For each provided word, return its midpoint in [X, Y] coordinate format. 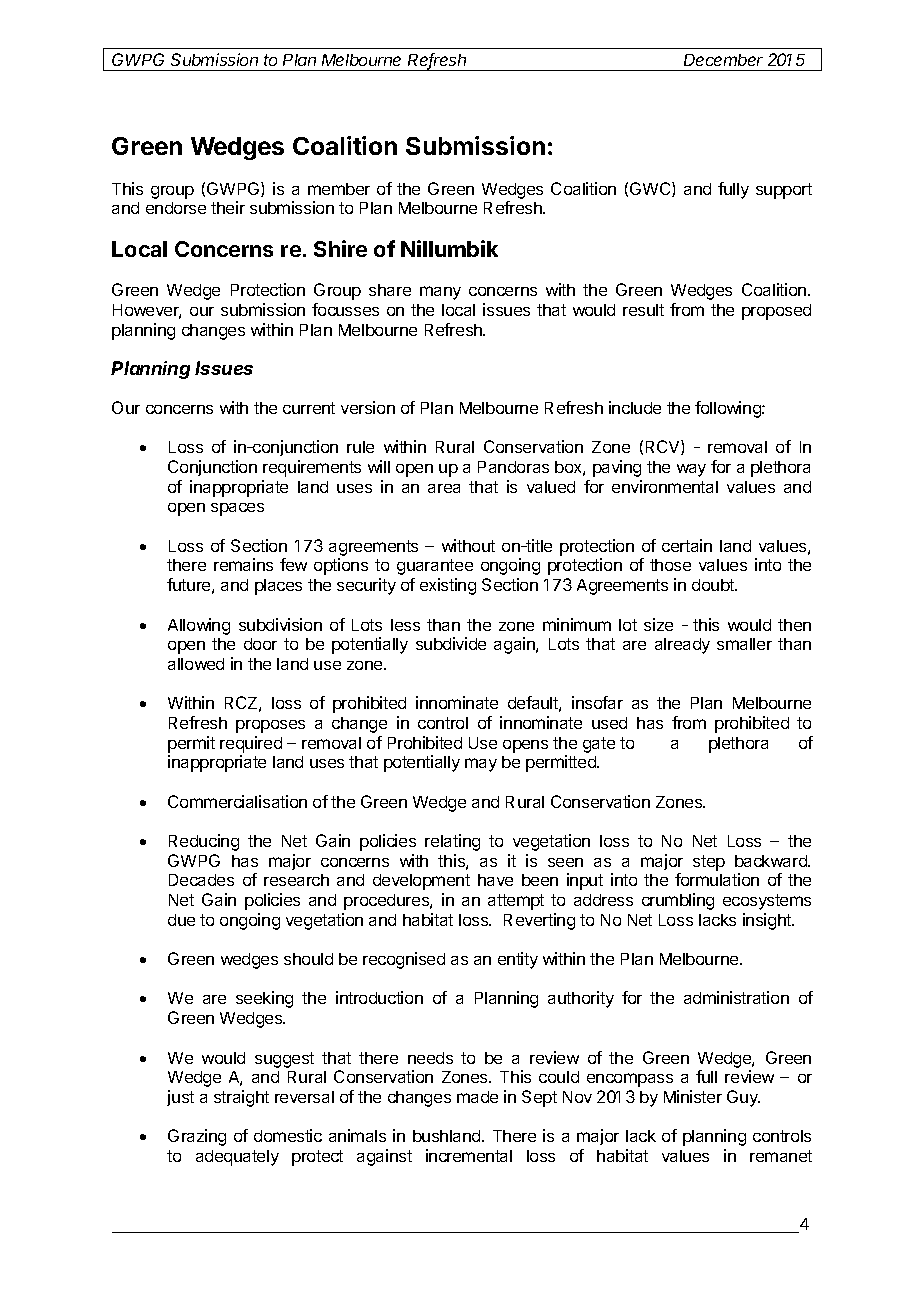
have [495, 880]
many [440, 293]
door [260, 644]
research [296, 880]
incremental [469, 1155]
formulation [717, 879]
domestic [288, 1135]
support [784, 191]
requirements [312, 468]
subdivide [451, 643]
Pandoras [513, 467]
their [228, 207]
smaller [744, 644]
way [691, 470]
